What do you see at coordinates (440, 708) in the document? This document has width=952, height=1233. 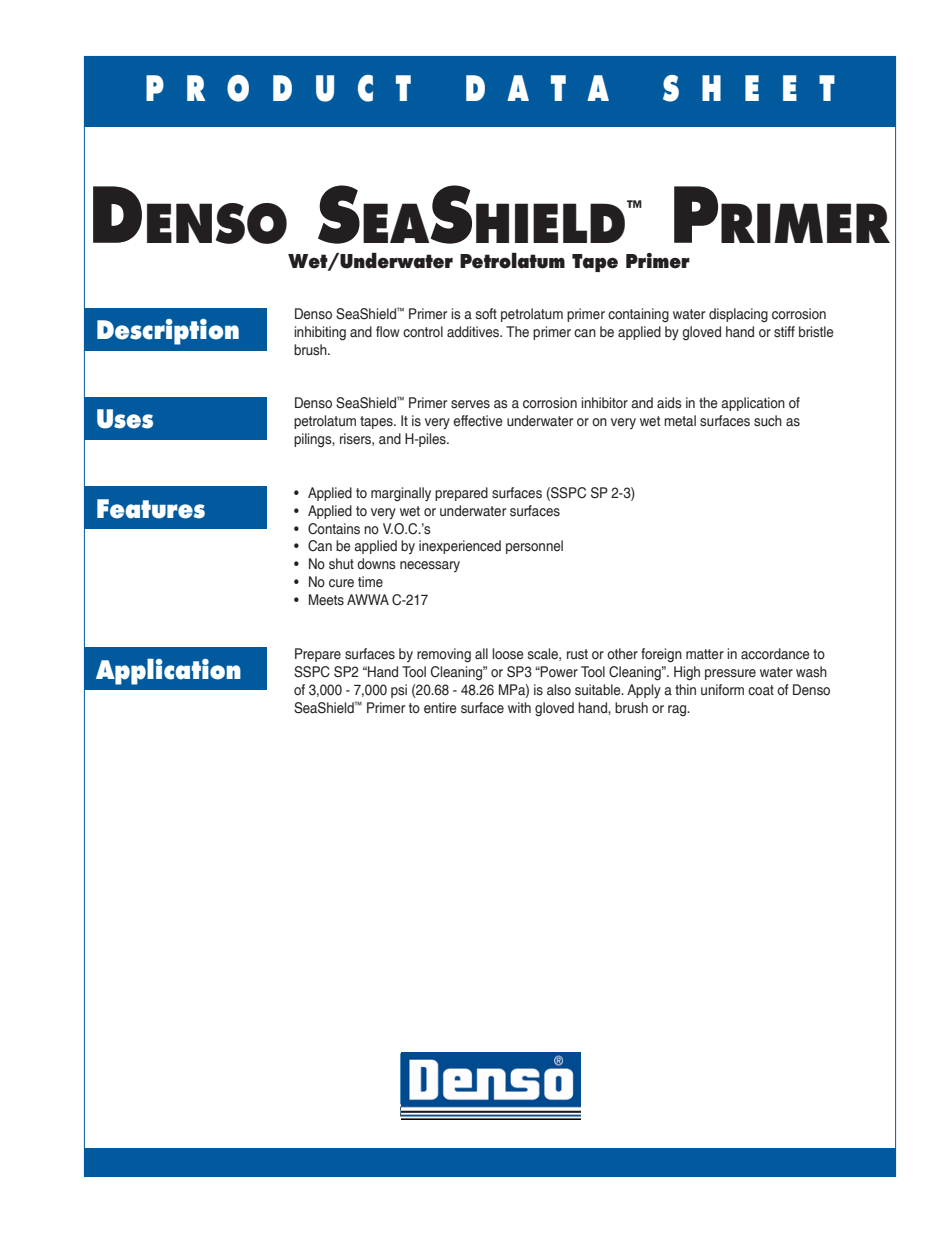 I see `entire` at bounding box center [440, 708].
